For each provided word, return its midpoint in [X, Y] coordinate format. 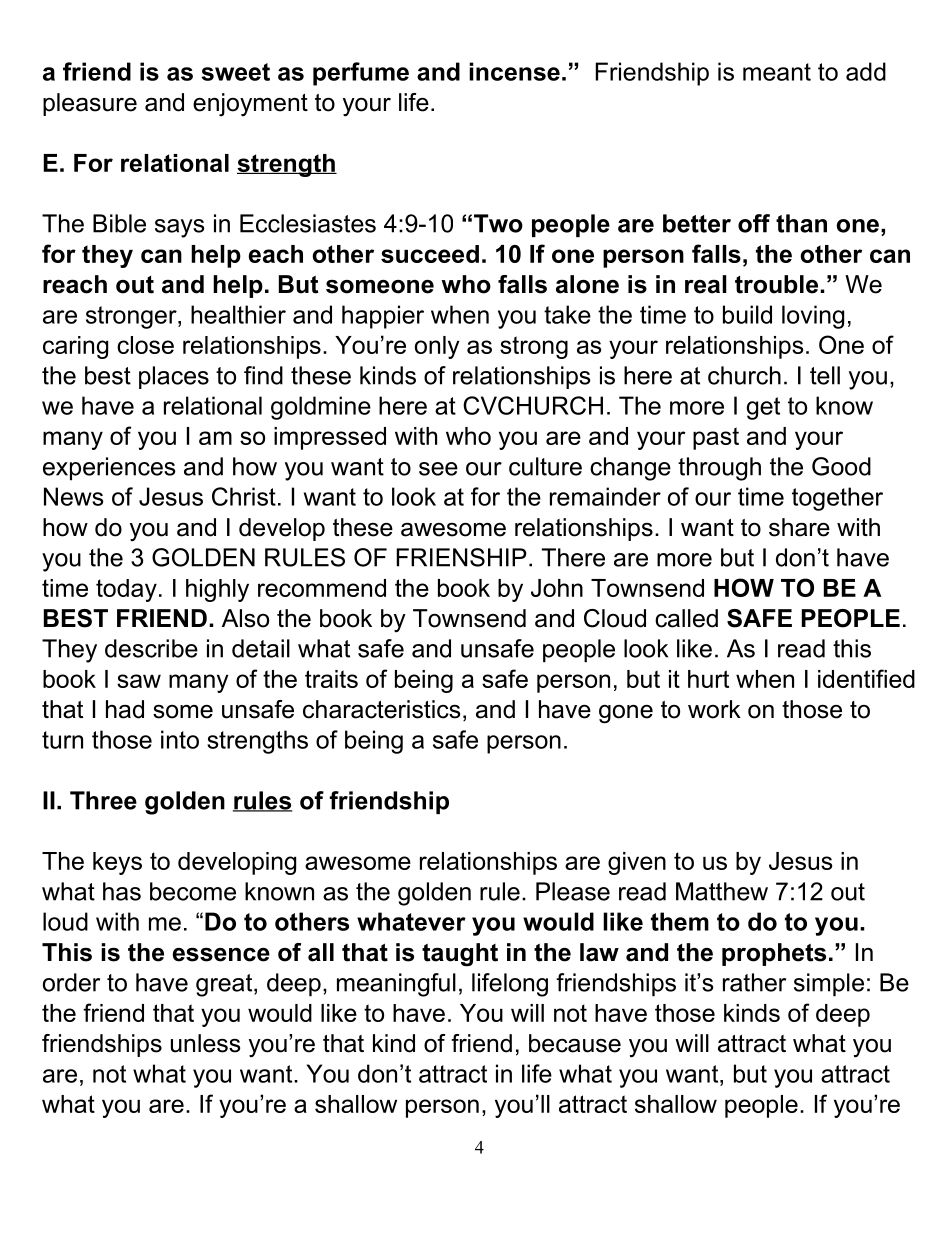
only [437, 347]
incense [514, 71]
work [714, 709]
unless [205, 1043]
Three [103, 800]
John [557, 588]
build [747, 314]
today [126, 590]
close [145, 345]
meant [777, 72]
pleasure [90, 104]
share [799, 527]
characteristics [381, 709]
